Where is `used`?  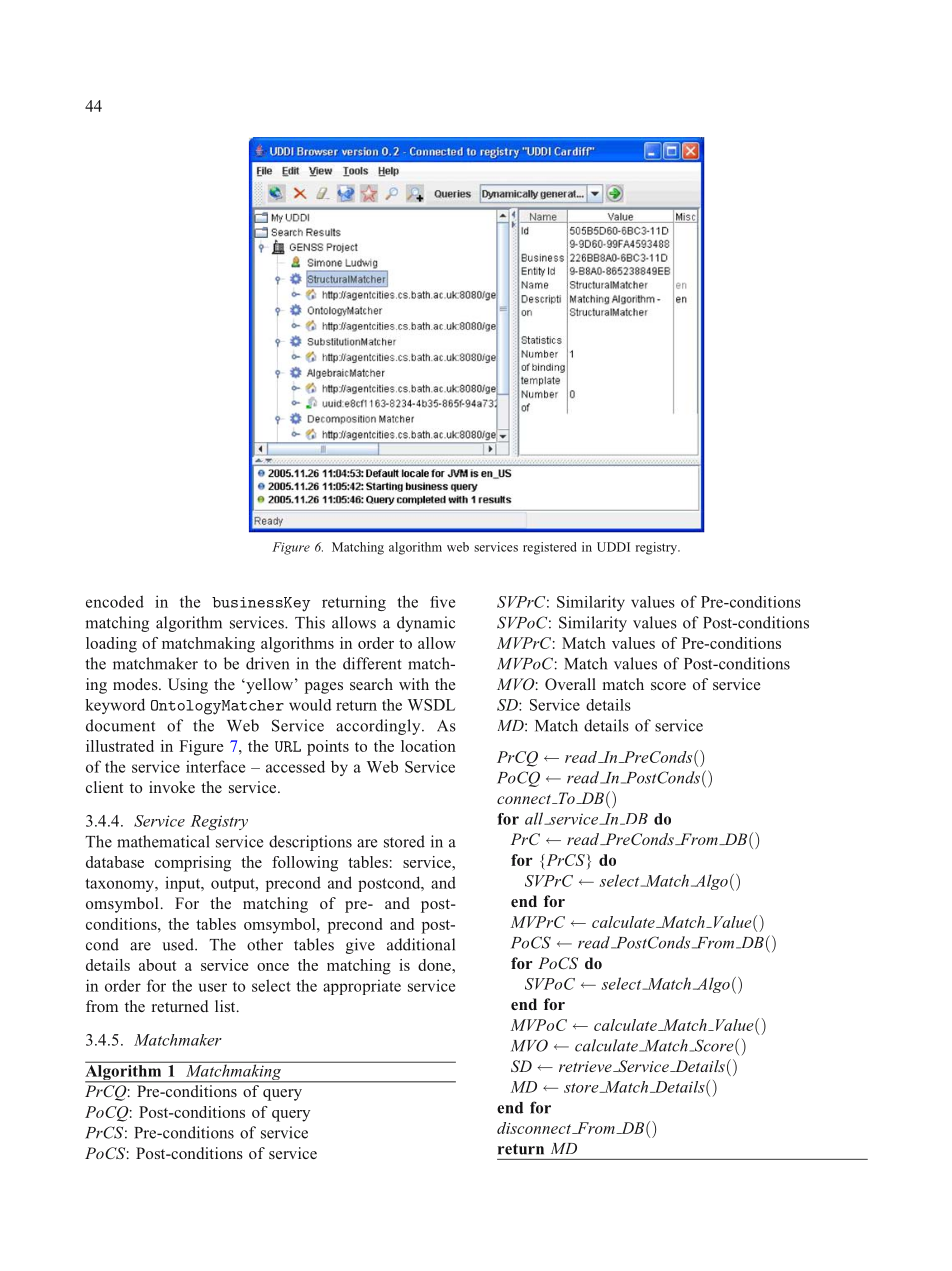
used is located at coordinates (179, 944).
